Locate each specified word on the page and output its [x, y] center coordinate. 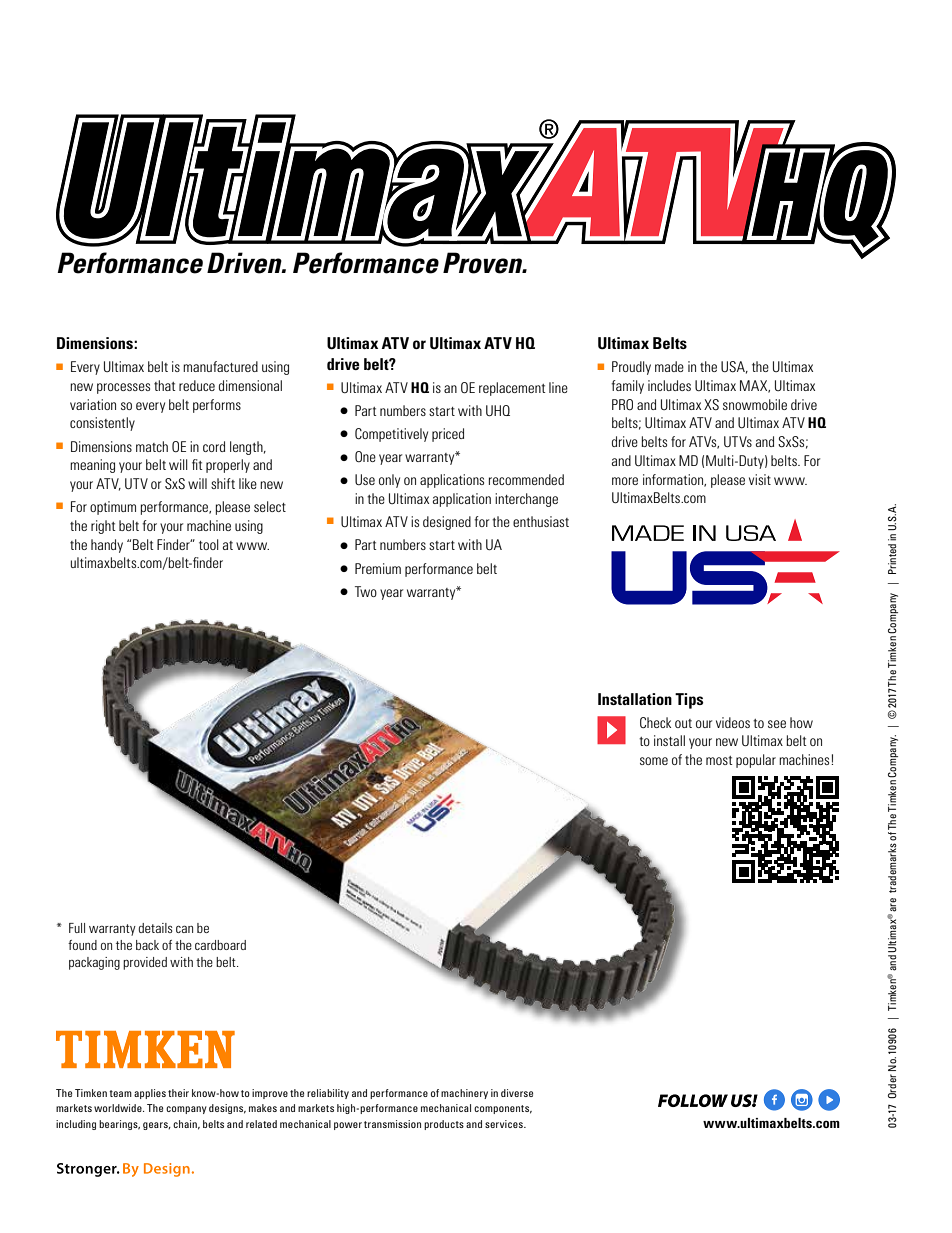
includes [669, 385]
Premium [378, 568]
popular [756, 761]
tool [209, 544]
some [654, 761]
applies [150, 1094]
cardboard [220, 945]
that [165, 385]
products [444, 1125]
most [719, 760]
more [625, 481]
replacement [512, 389]
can [184, 929]
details [156, 928]
